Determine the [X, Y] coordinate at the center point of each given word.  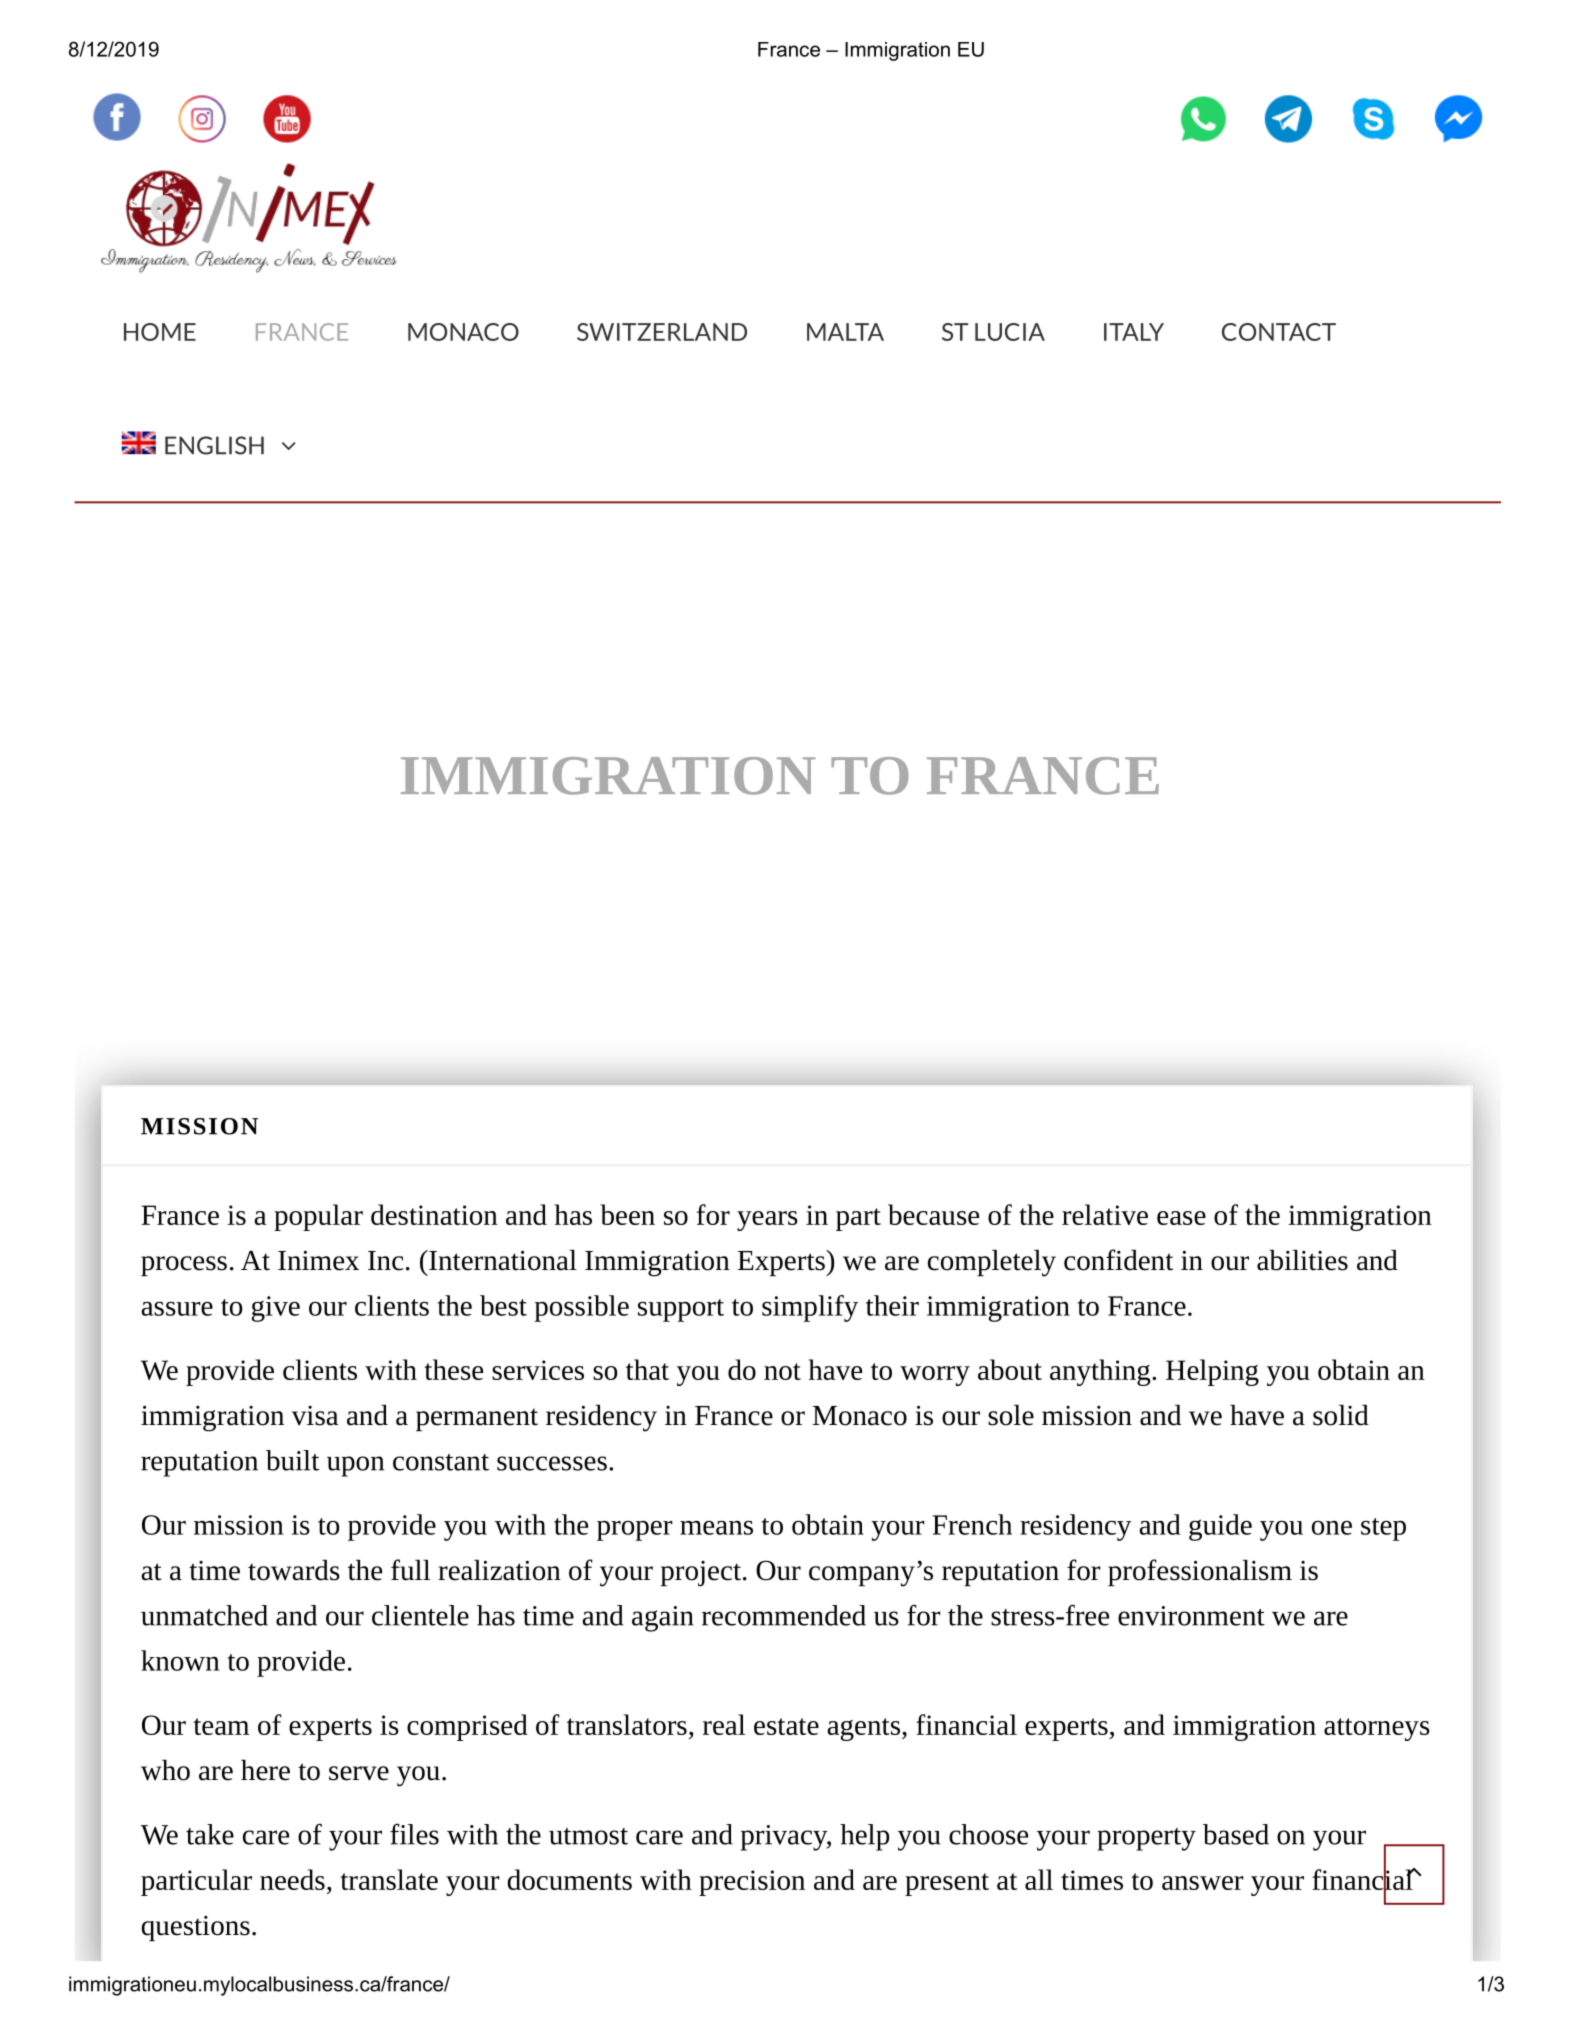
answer [1202, 1883]
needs [292, 1879]
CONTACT [1279, 332]
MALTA [845, 332]
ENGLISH [214, 445]
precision [752, 1883]
